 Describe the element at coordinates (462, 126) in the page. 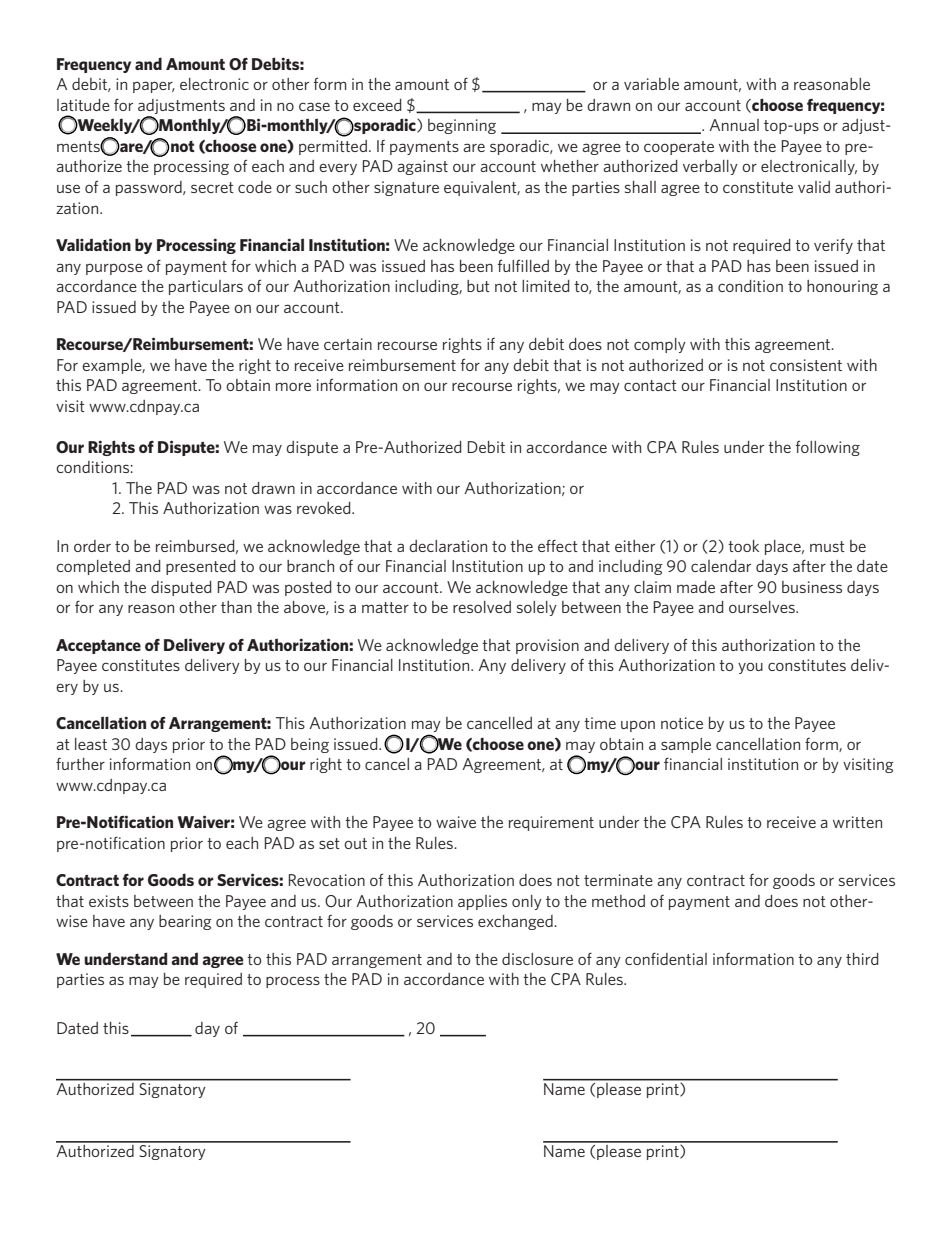

I see `beginning` at that location.
